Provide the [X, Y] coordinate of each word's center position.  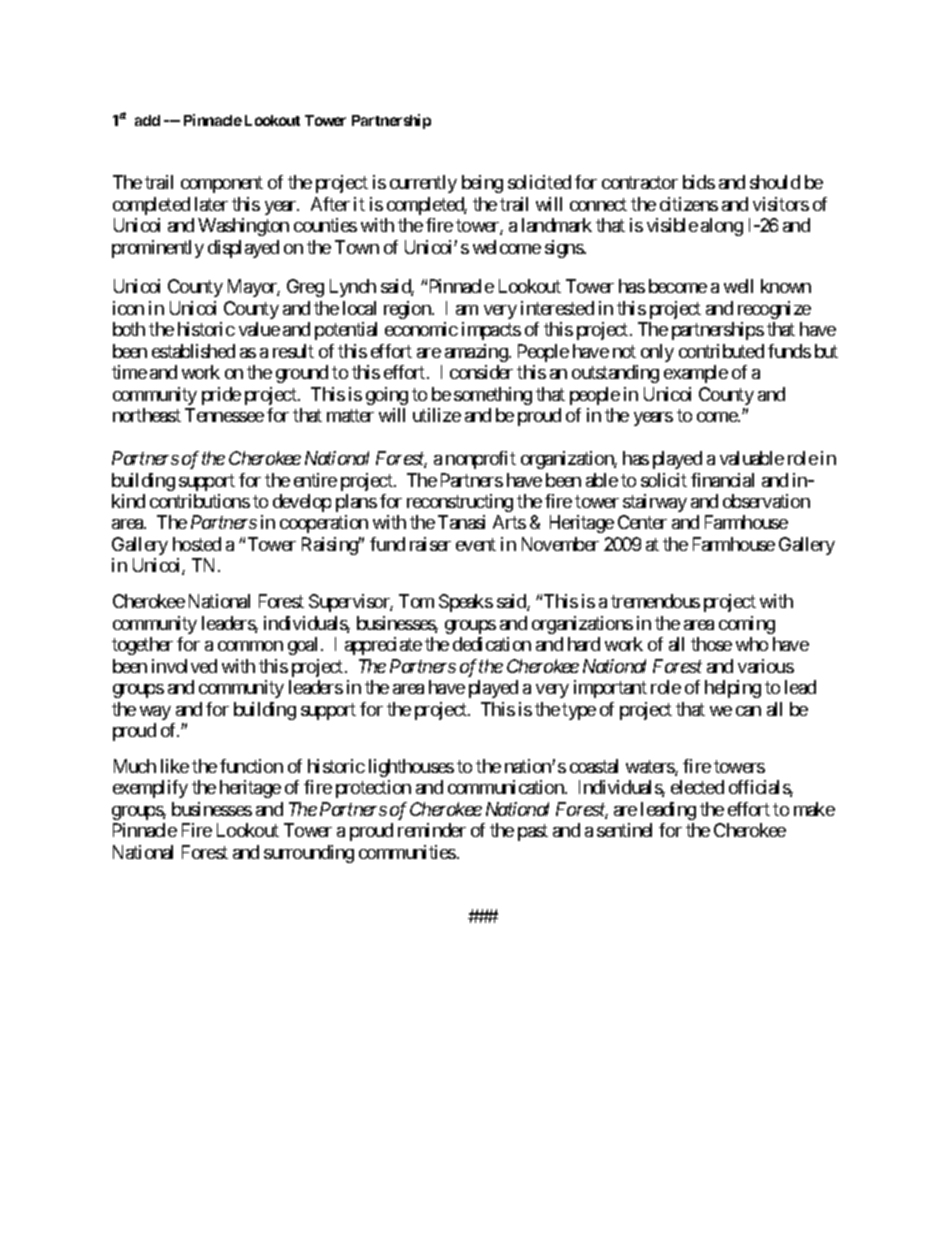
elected [697, 787]
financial [722, 480]
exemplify [150, 789]
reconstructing [460, 503]
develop [302, 503]
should [775, 182]
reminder [432, 830]
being [482, 184]
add [147, 120]
